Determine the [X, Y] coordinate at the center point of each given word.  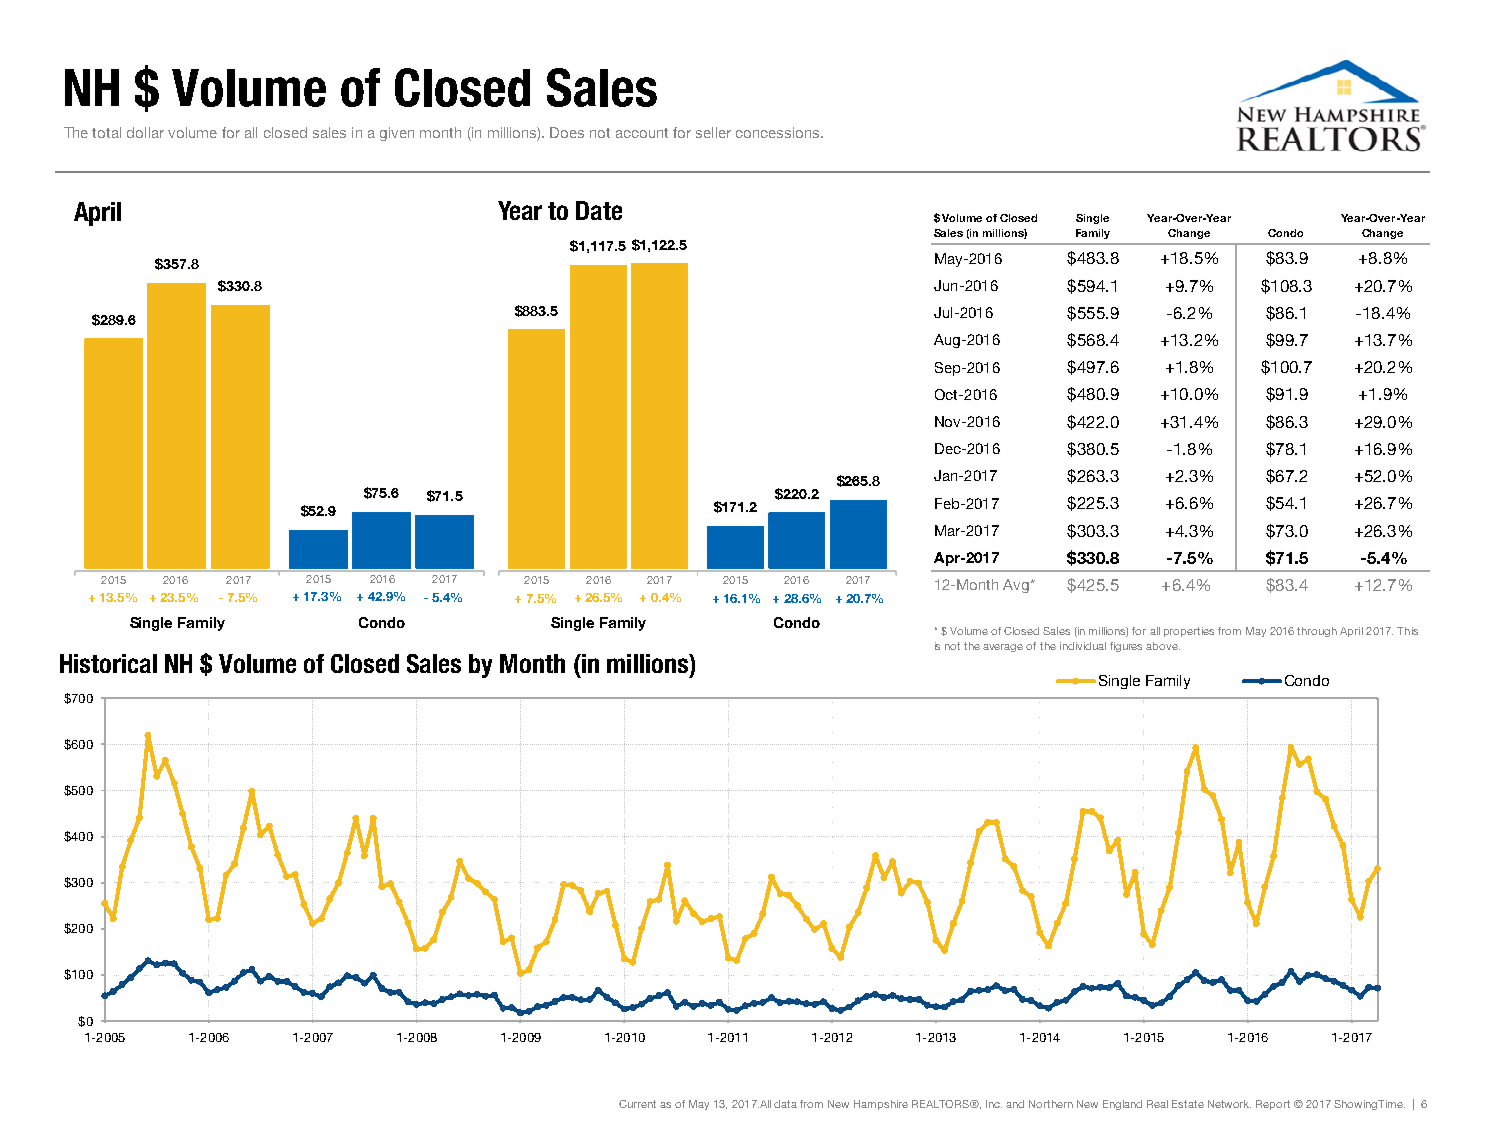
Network [1229, 1104]
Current [637, 1104]
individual [1083, 646]
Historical [108, 663]
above [1163, 646]
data [785, 1104]
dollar [145, 132]
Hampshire [881, 1105]
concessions [779, 132]
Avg [1016, 586]
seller [713, 132]
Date [599, 210]
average [1003, 648]
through [1317, 632]
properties [1189, 632]
